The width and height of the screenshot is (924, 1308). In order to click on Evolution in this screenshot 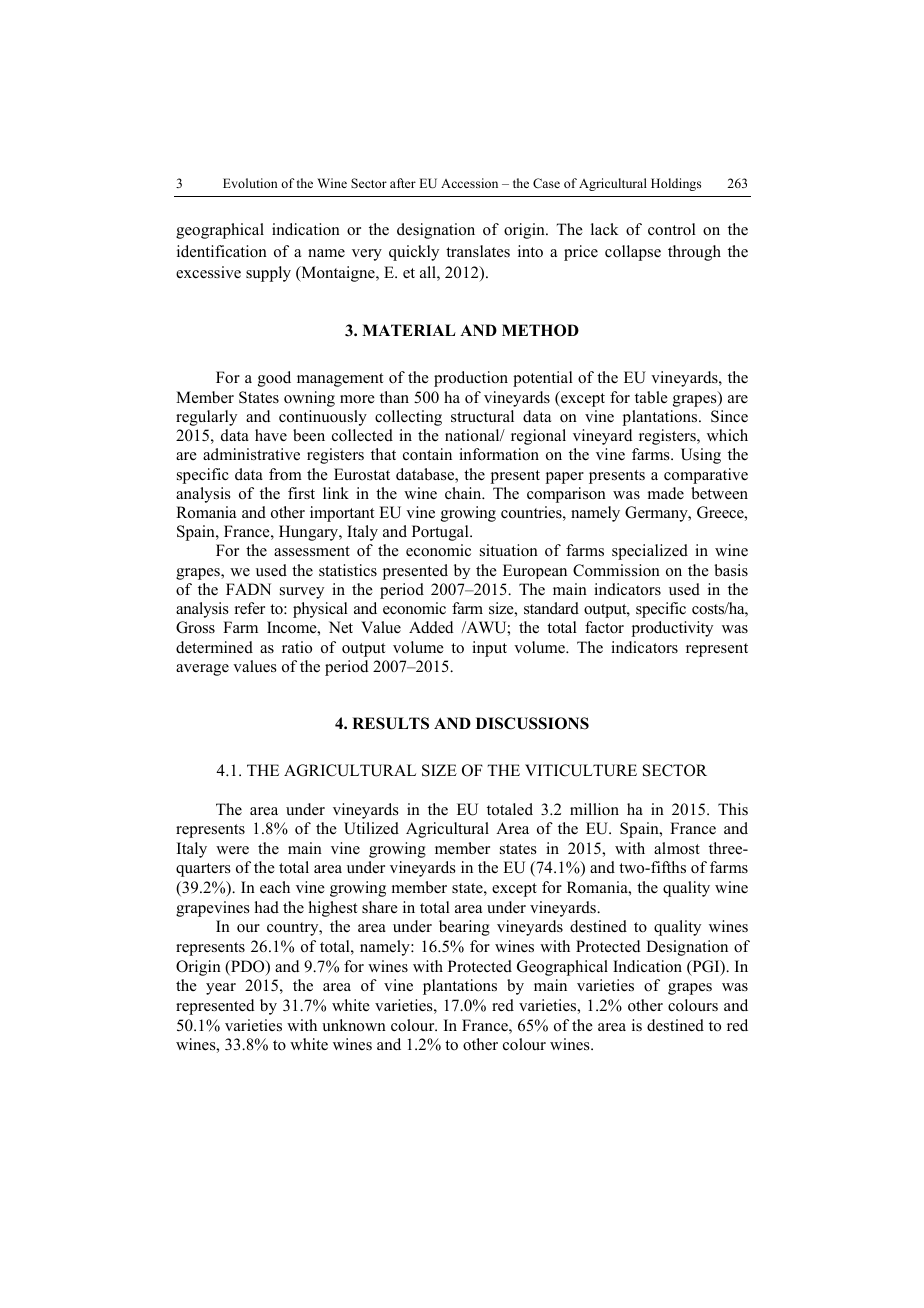, I will do `click(250, 183)`.
